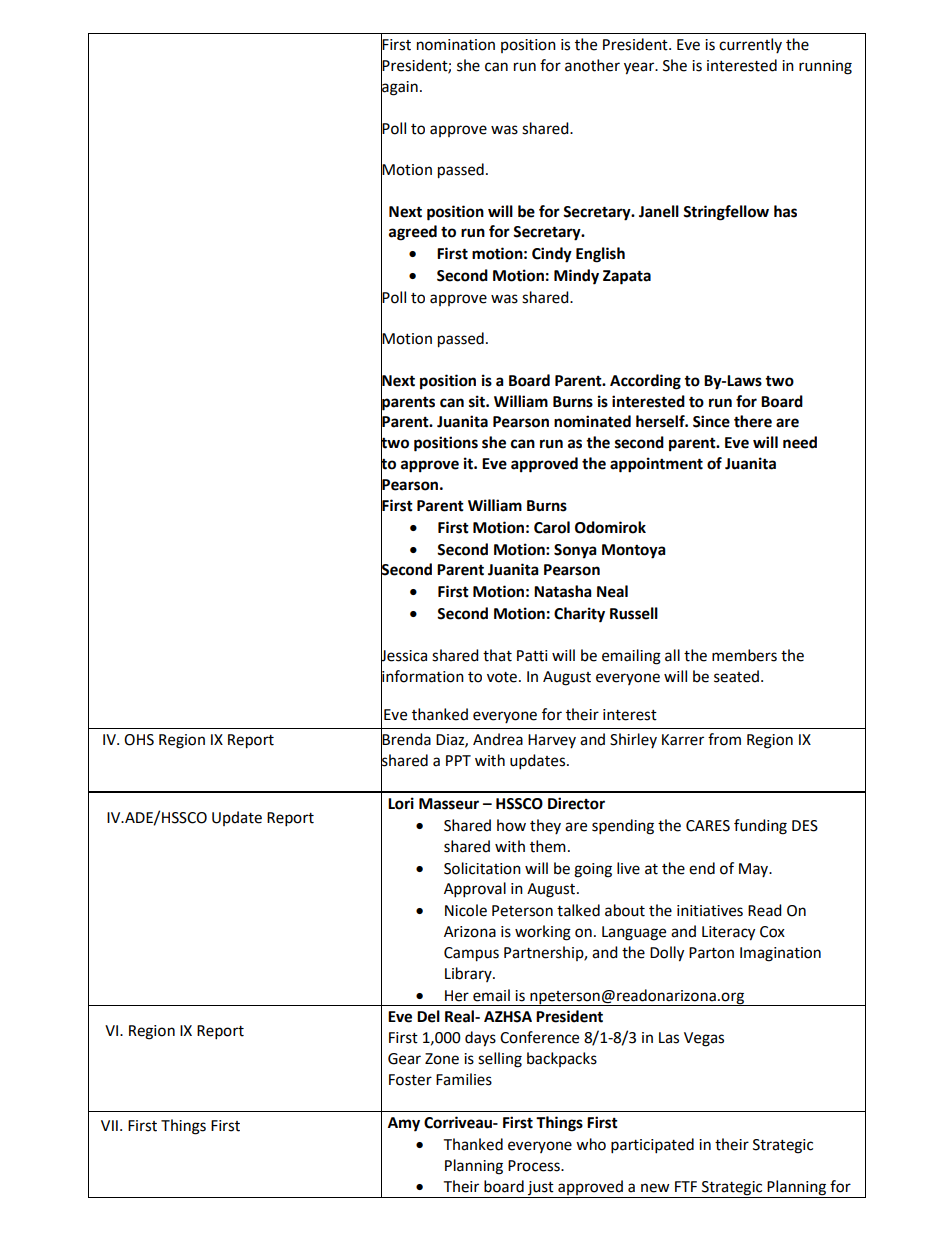 The width and height of the image is (952, 1233). What do you see at coordinates (456, 45) in the image?
I see `nomination` at bounding box center [456, 45].
